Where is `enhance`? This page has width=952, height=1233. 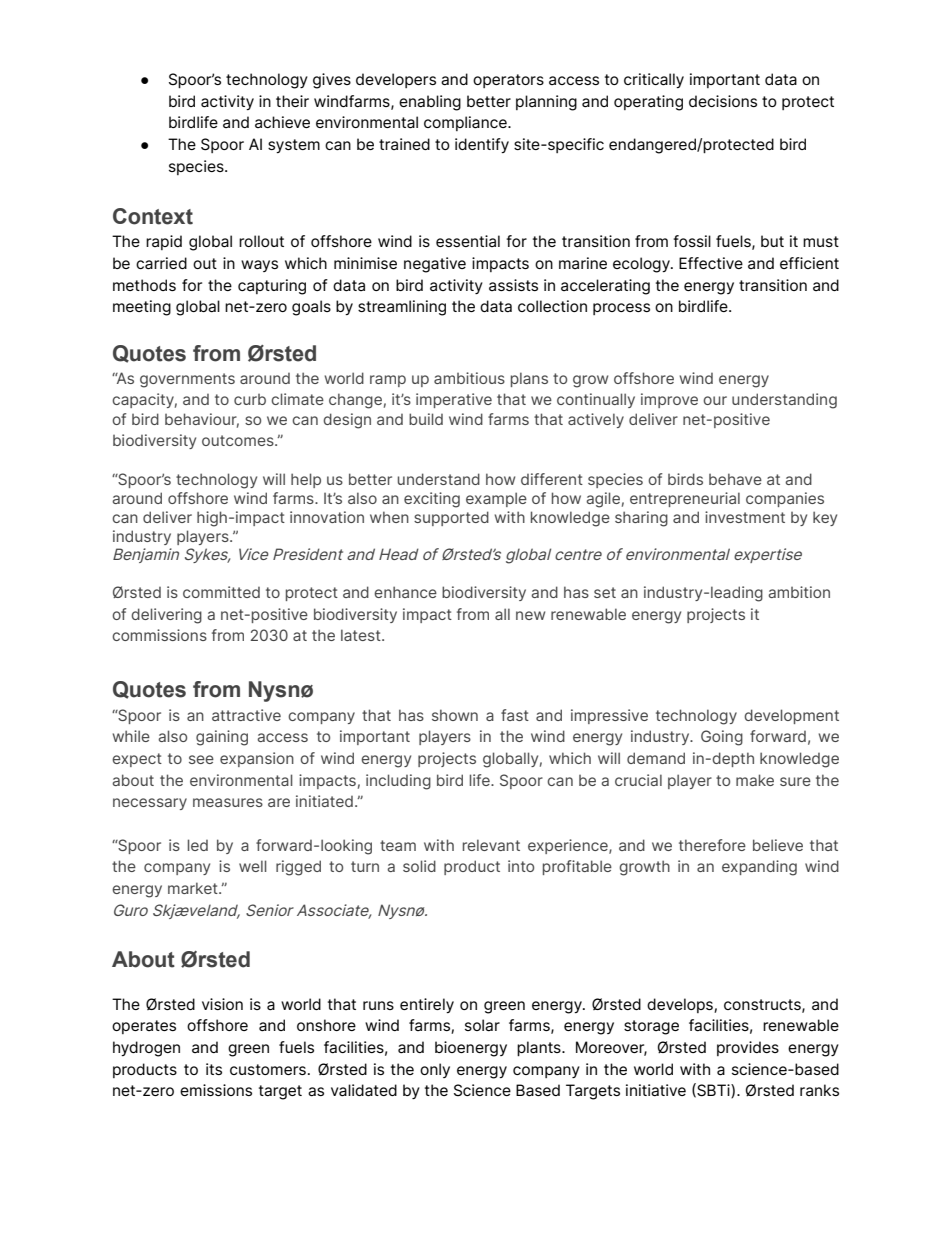
enhance is located at coordinates (405, 592).
